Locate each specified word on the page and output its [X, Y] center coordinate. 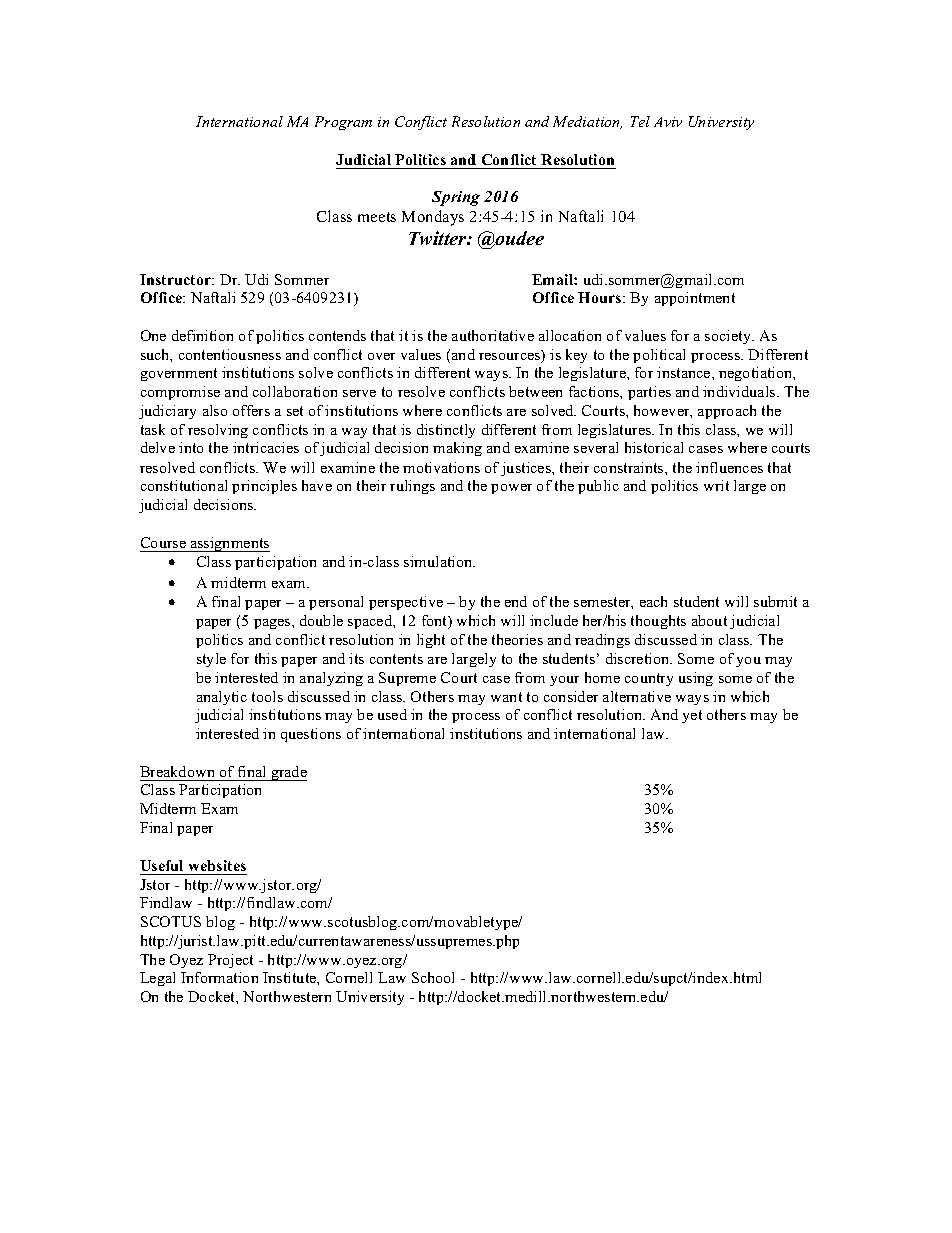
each [653, 601]
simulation [439, 561]
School [433, 977]
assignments [229, 544]
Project [230, 961]
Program [343, 123]
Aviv [668, 122]
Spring [456, 198]
